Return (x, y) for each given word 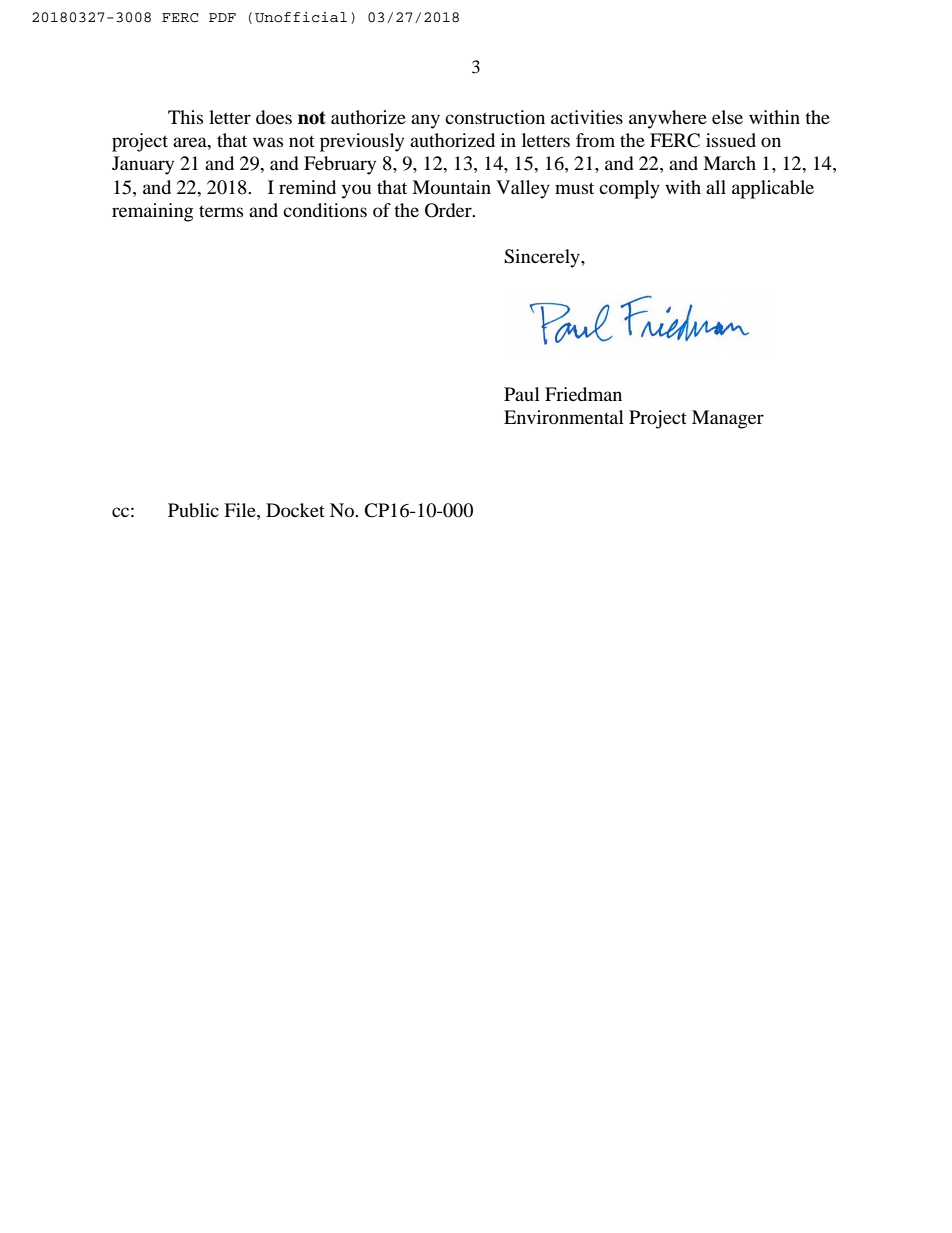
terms (221, 211)
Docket (295, 510)
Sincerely (543, 258)
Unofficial (301, 17)
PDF (222, 17)
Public (193, 510)
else (727, 117)
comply (629, 189)
